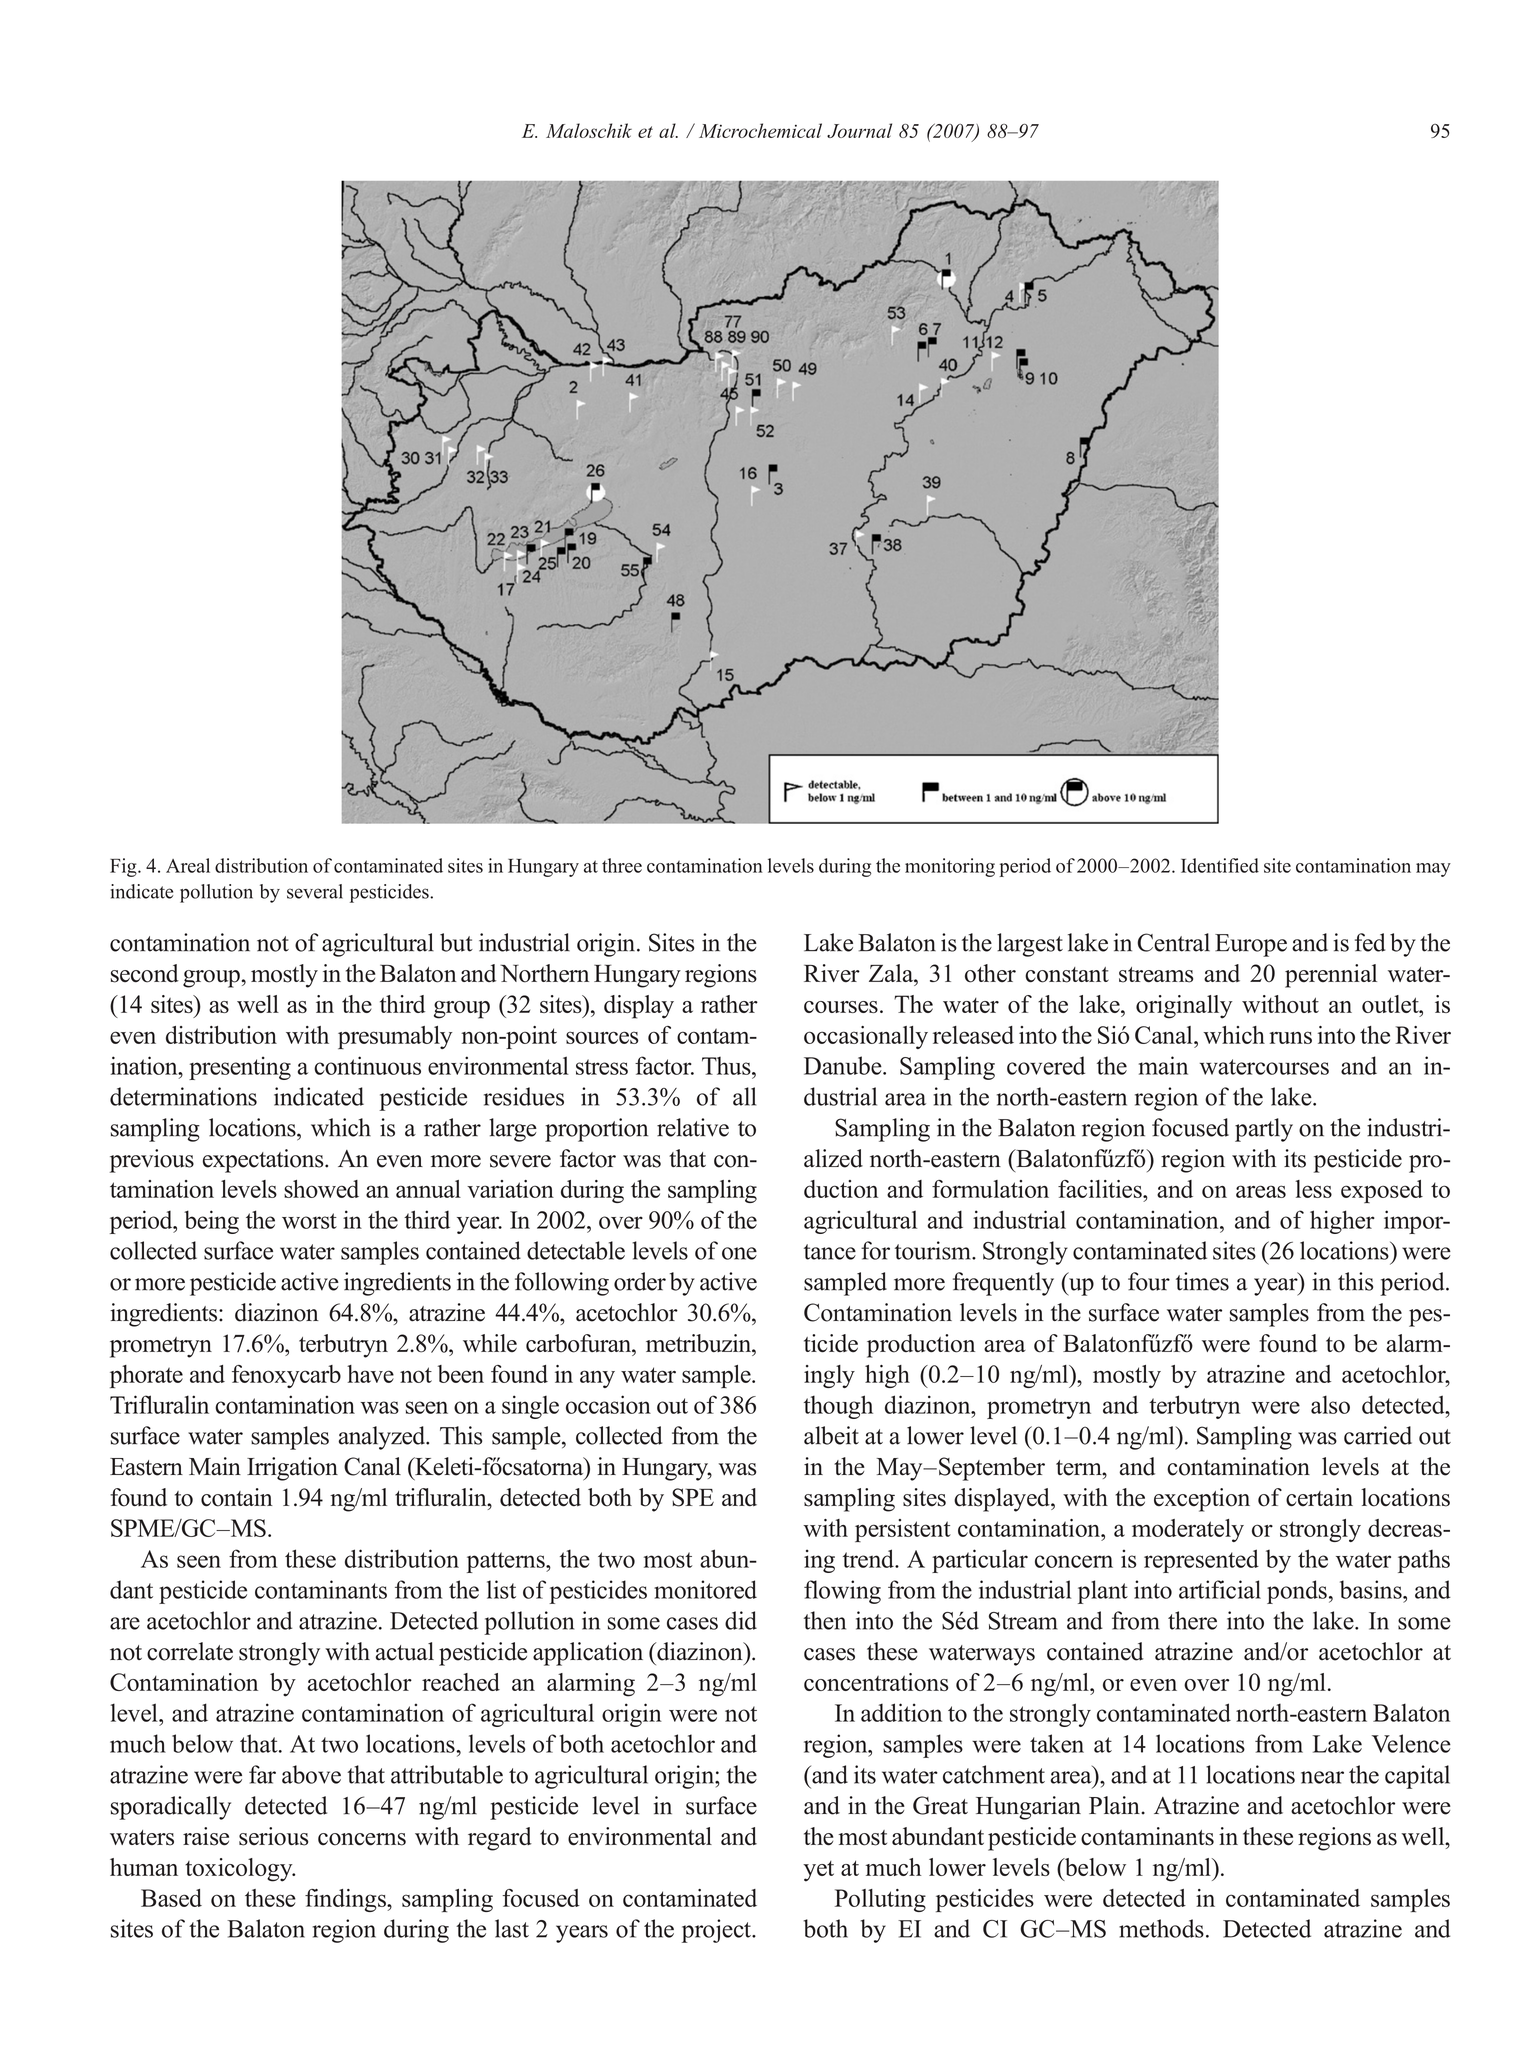 This image has width=1535, height=2046. I want to click on Identified, so click(1220, 865).
